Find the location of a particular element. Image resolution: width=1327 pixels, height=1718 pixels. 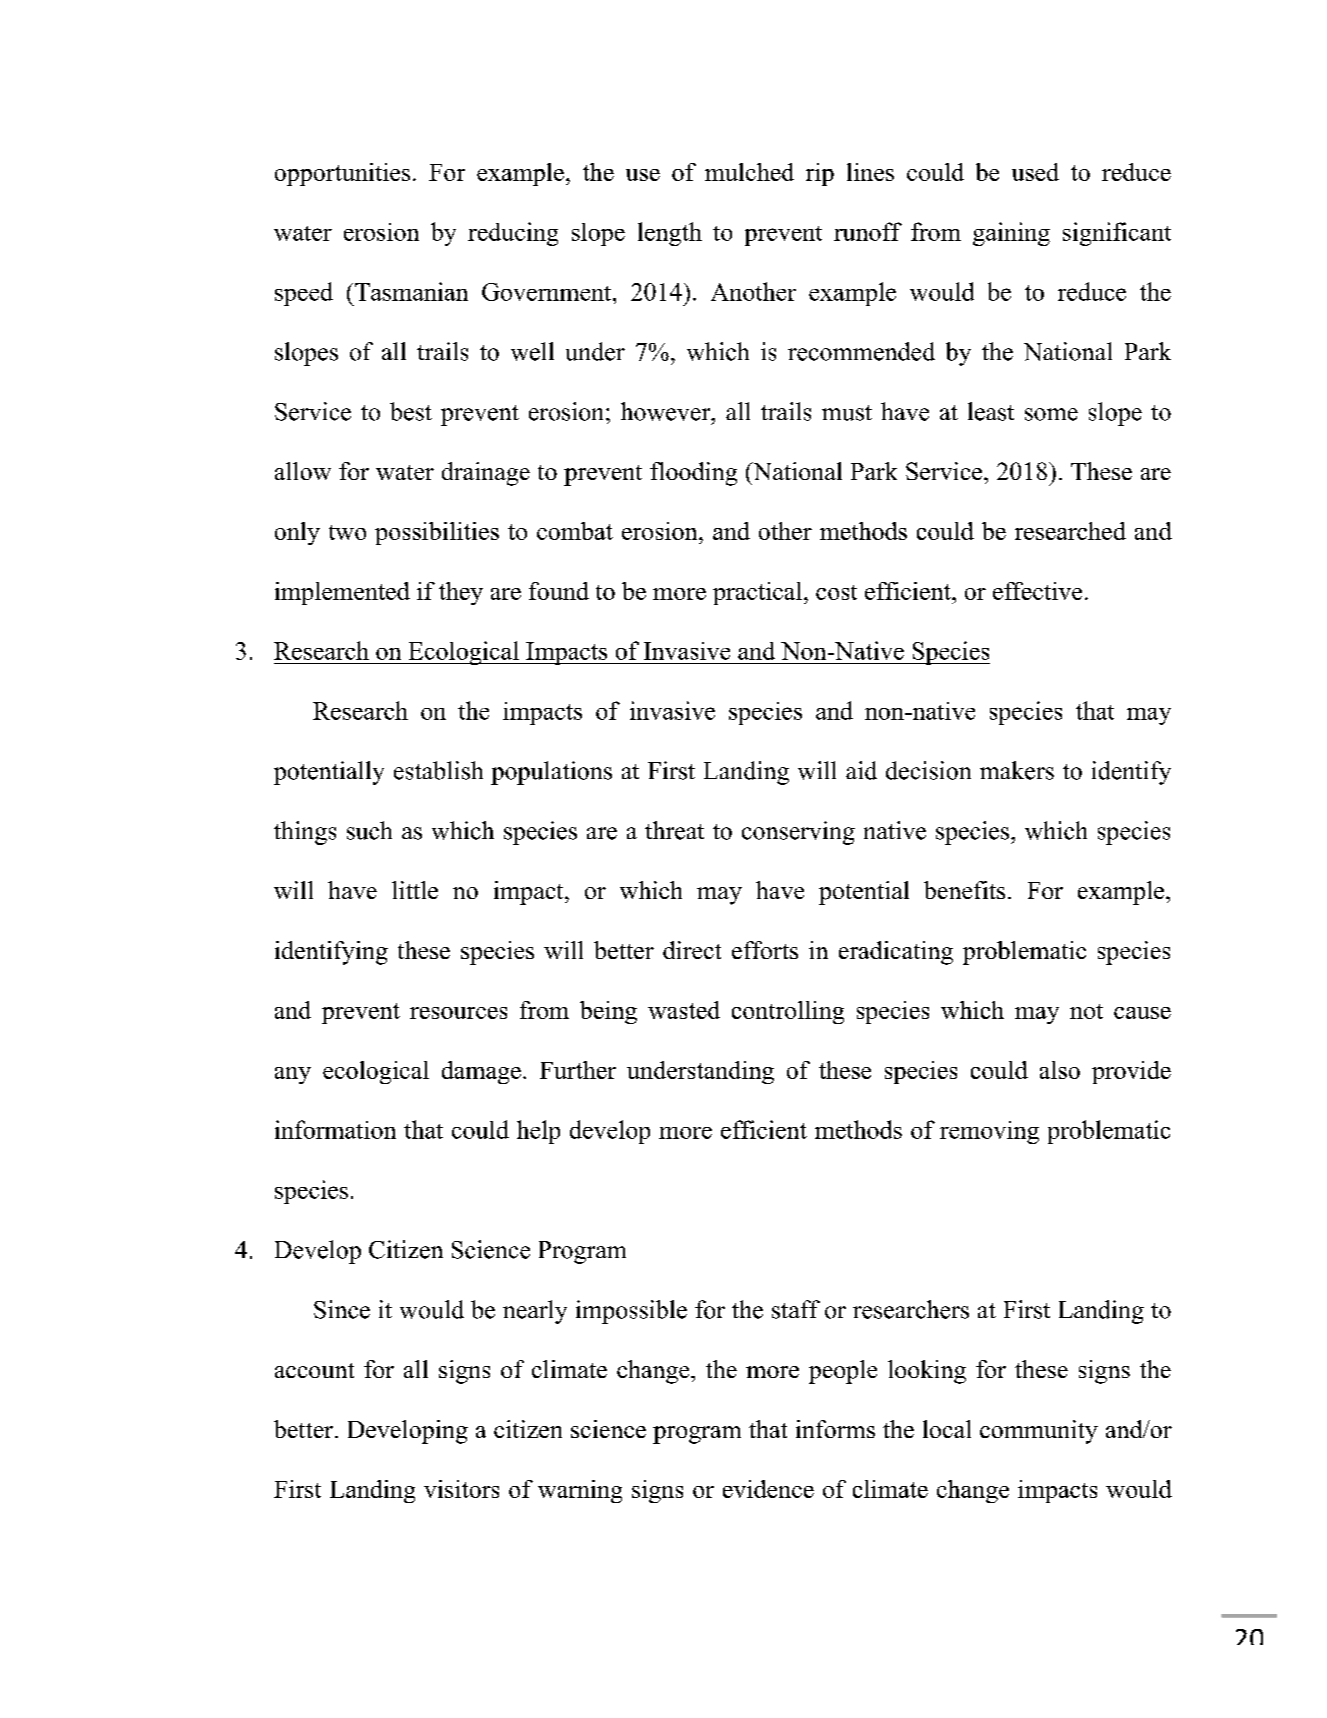

threat is located at coordinates (674, 830).
